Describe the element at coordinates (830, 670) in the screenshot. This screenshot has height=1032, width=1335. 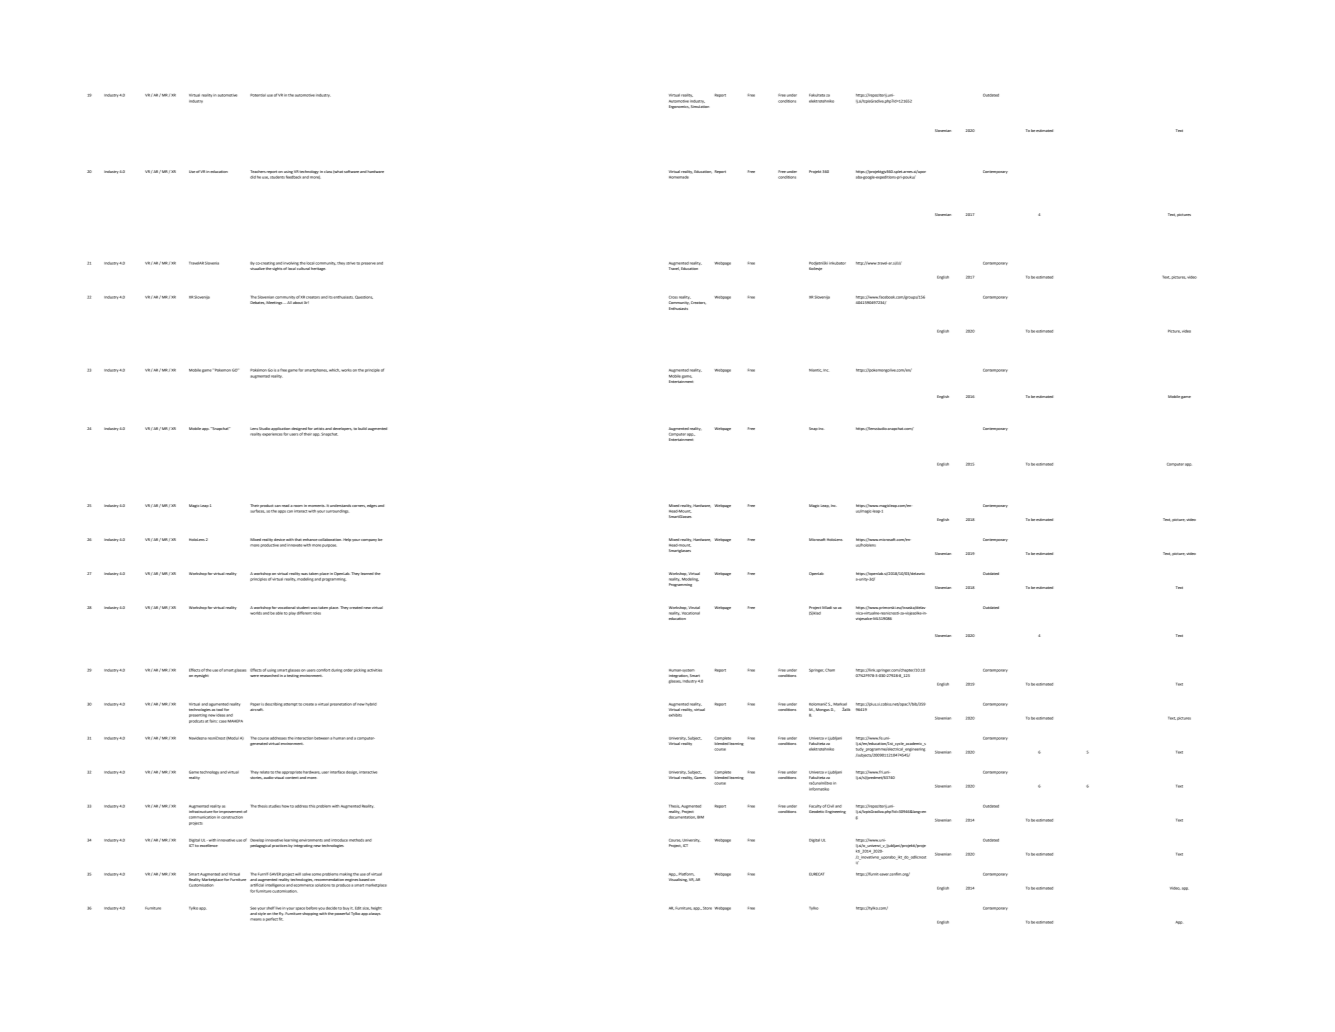
I see `Cham` at that location.
